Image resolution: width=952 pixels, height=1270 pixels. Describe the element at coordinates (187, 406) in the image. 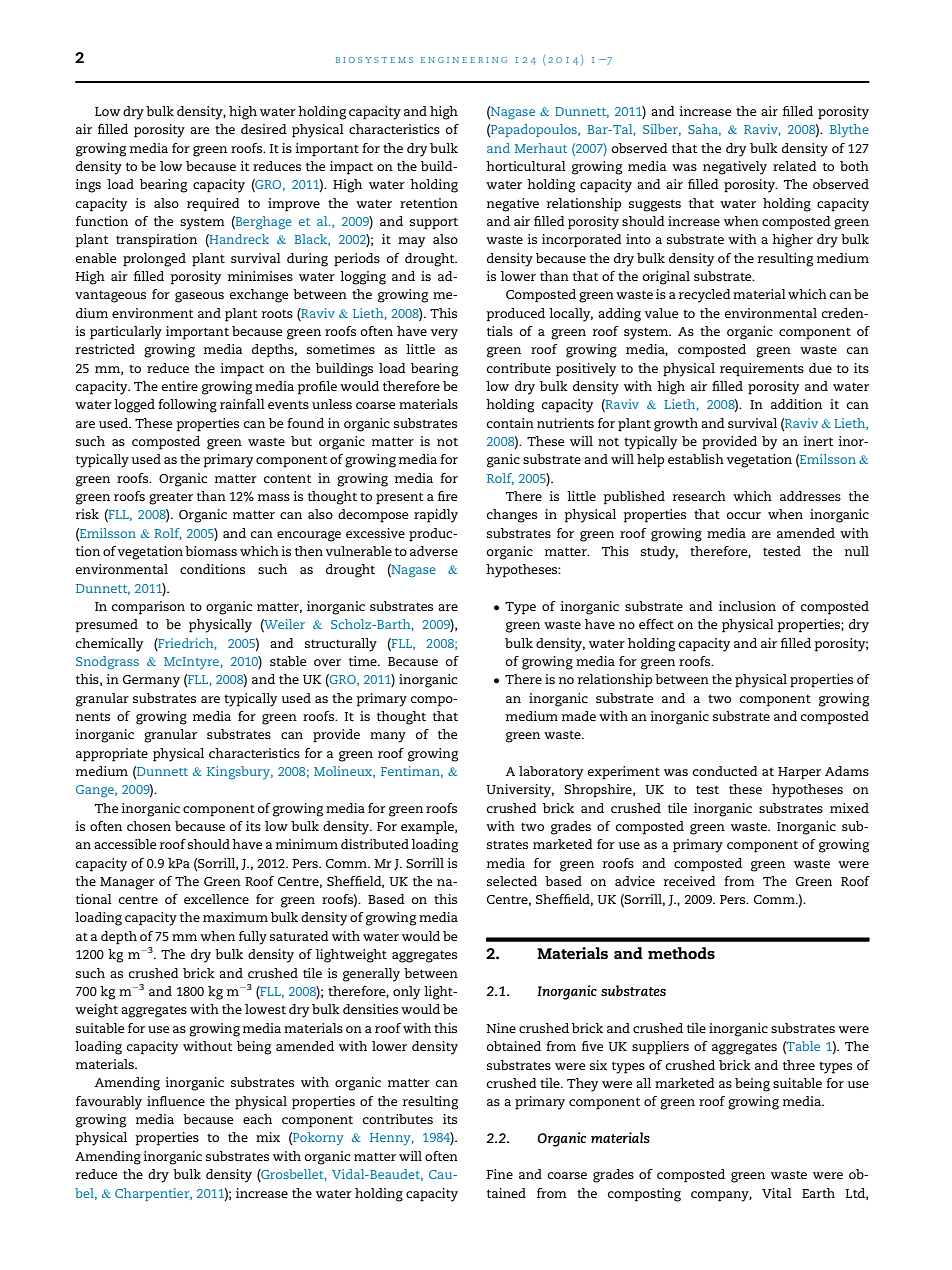

I see `following` at that location.
